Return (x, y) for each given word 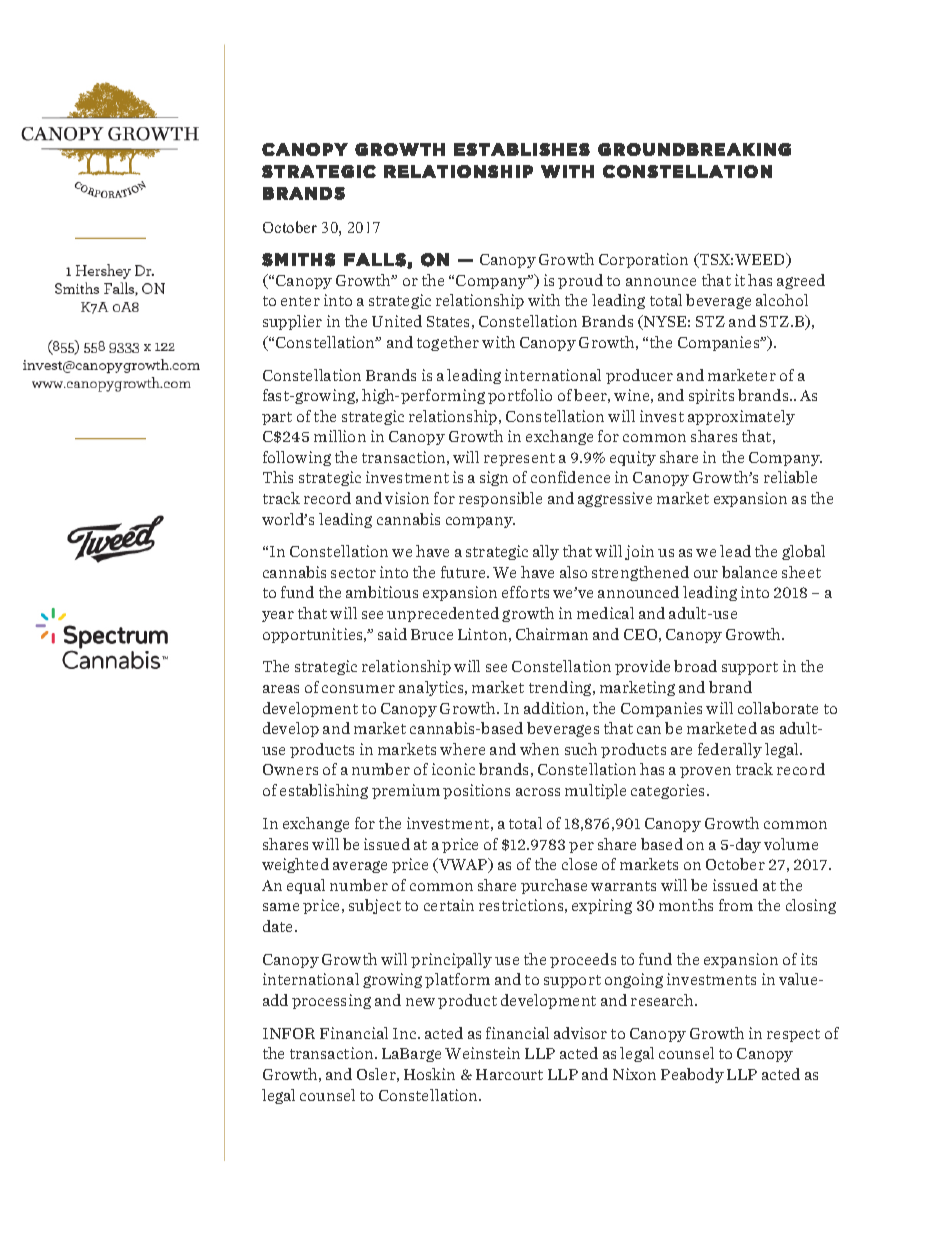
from (736, 905)
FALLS (376, 260)
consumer (358, 689)
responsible (500, 499)
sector (353, 573)
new (420, 1002)
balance (749, 572)
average (360, 867)
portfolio (520, 396)
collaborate (778, 708)
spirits (711, 396)
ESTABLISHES (522, 149)
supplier (292, 322)
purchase (554, 886)
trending (561, 688)
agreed (801, 281)
